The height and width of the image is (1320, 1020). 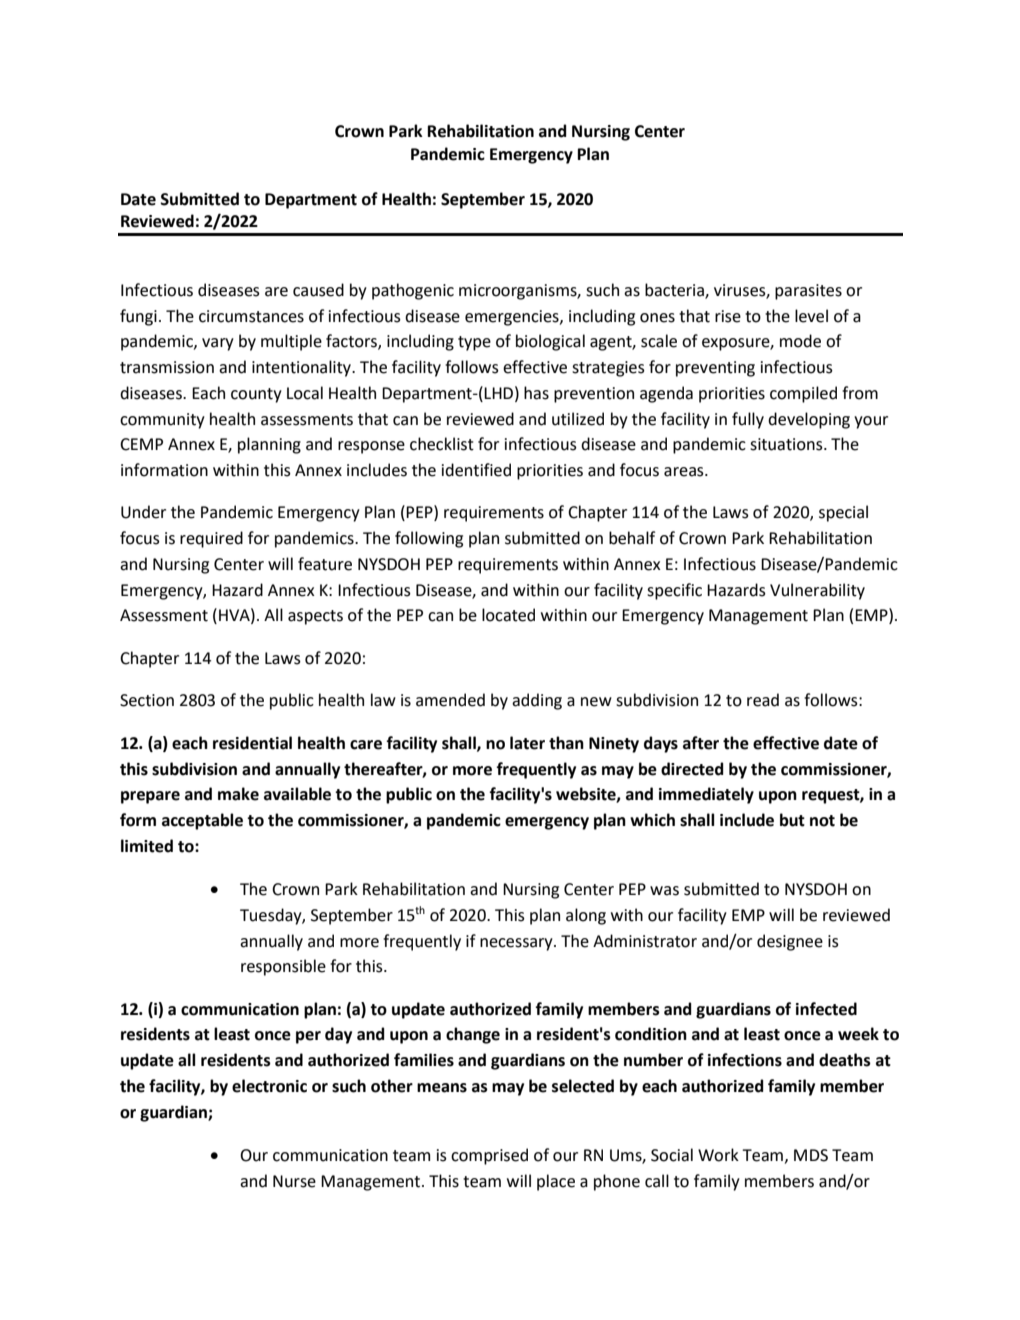 What do you see at coordinates (513, 318) in the image?
I see `emergencies` at bounding box center [513, 318].
